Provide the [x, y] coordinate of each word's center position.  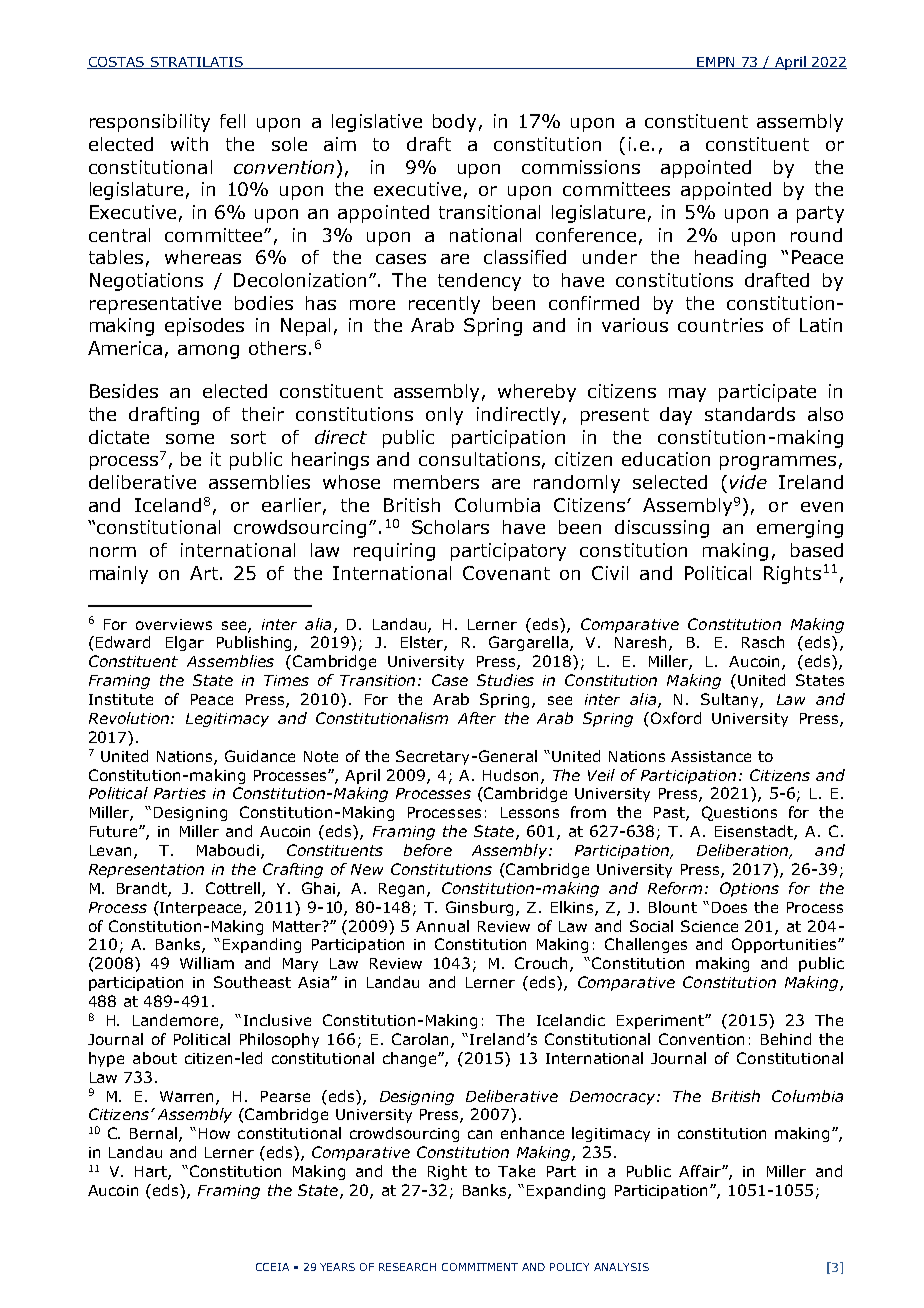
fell [232, 121]
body [454, 123]
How [214, 1133]
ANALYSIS [621, 1267]
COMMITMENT [480, 1267]
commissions [581, 167]
